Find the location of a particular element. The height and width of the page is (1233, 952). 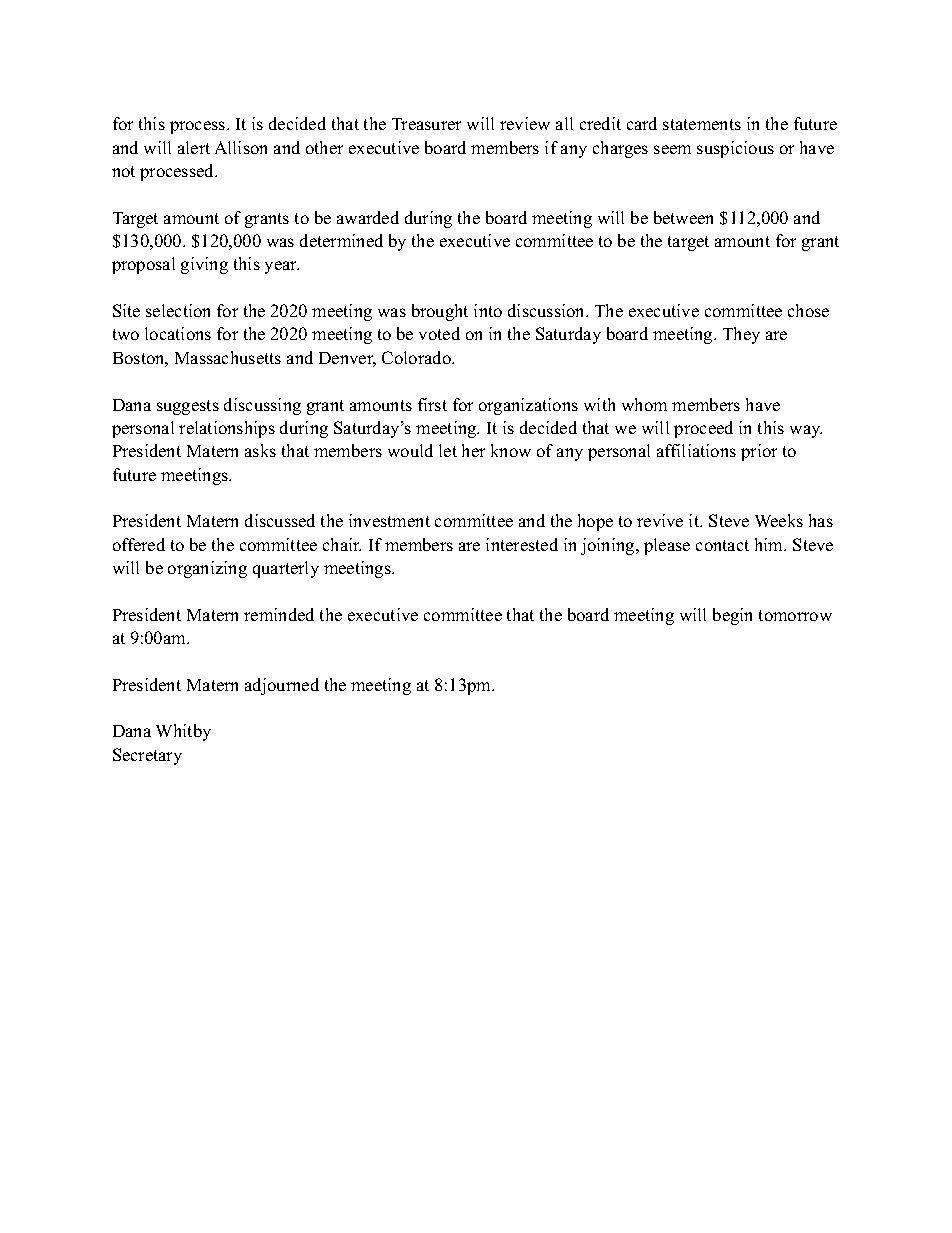

Treasurer is located at coordinates (426, 124).
